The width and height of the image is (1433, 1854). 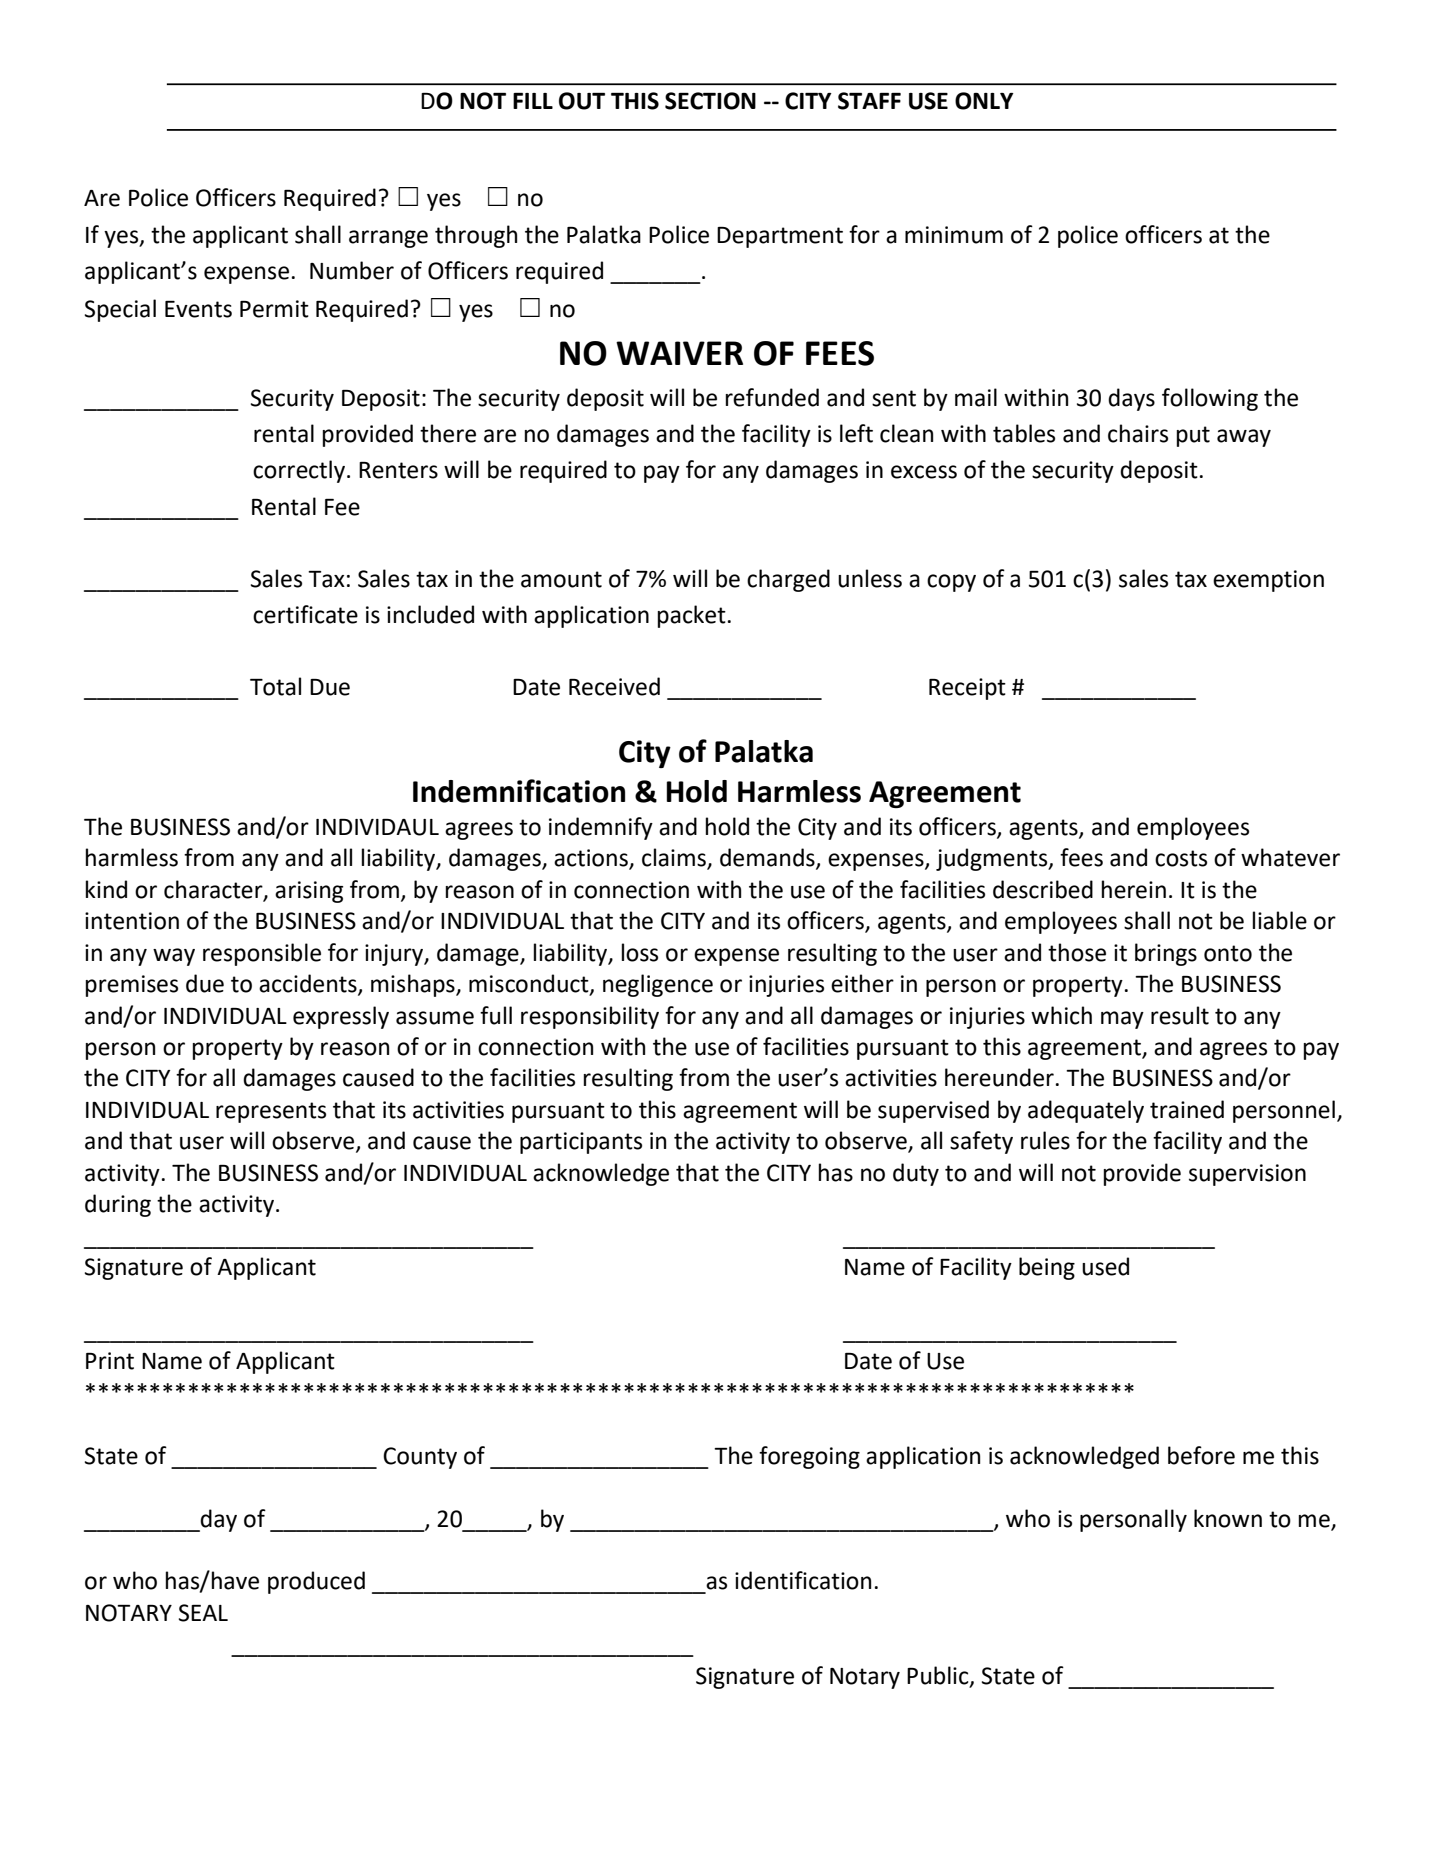 I want to click on herein, so click(x=1134, y=889).
